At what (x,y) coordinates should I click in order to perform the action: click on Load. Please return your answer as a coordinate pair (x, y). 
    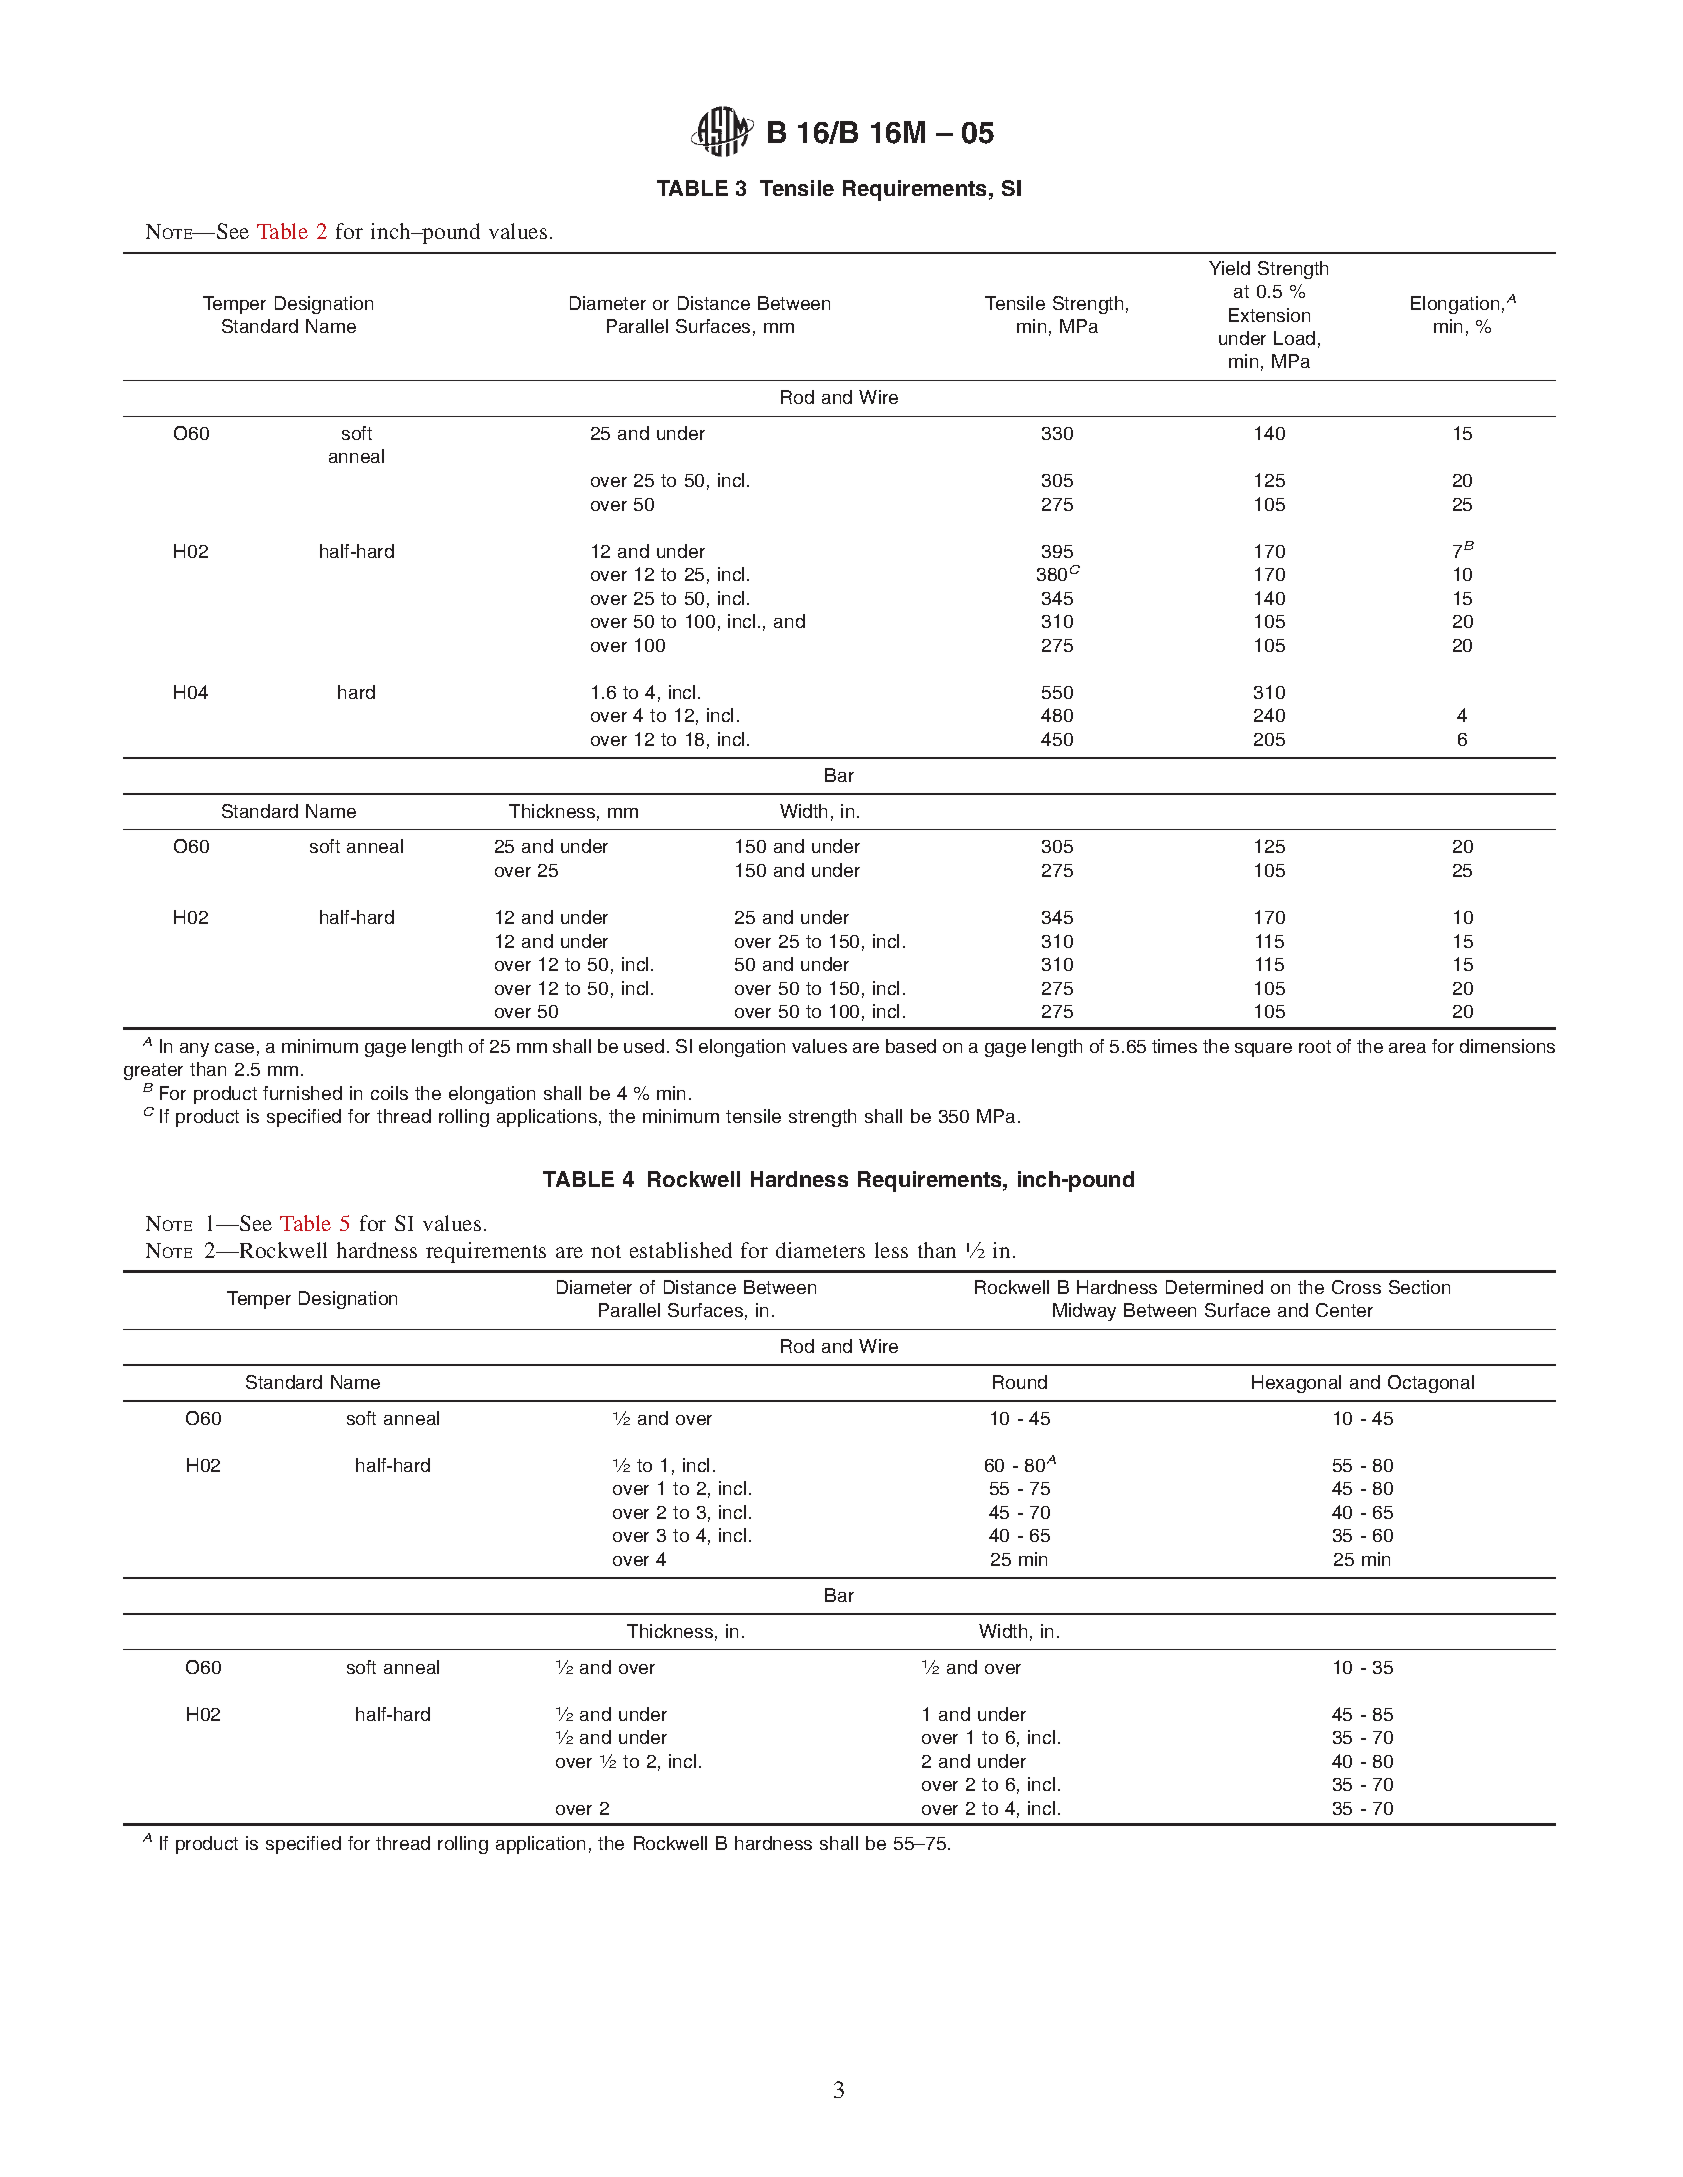
    Looking at the image, I should click on (1294, 338).
